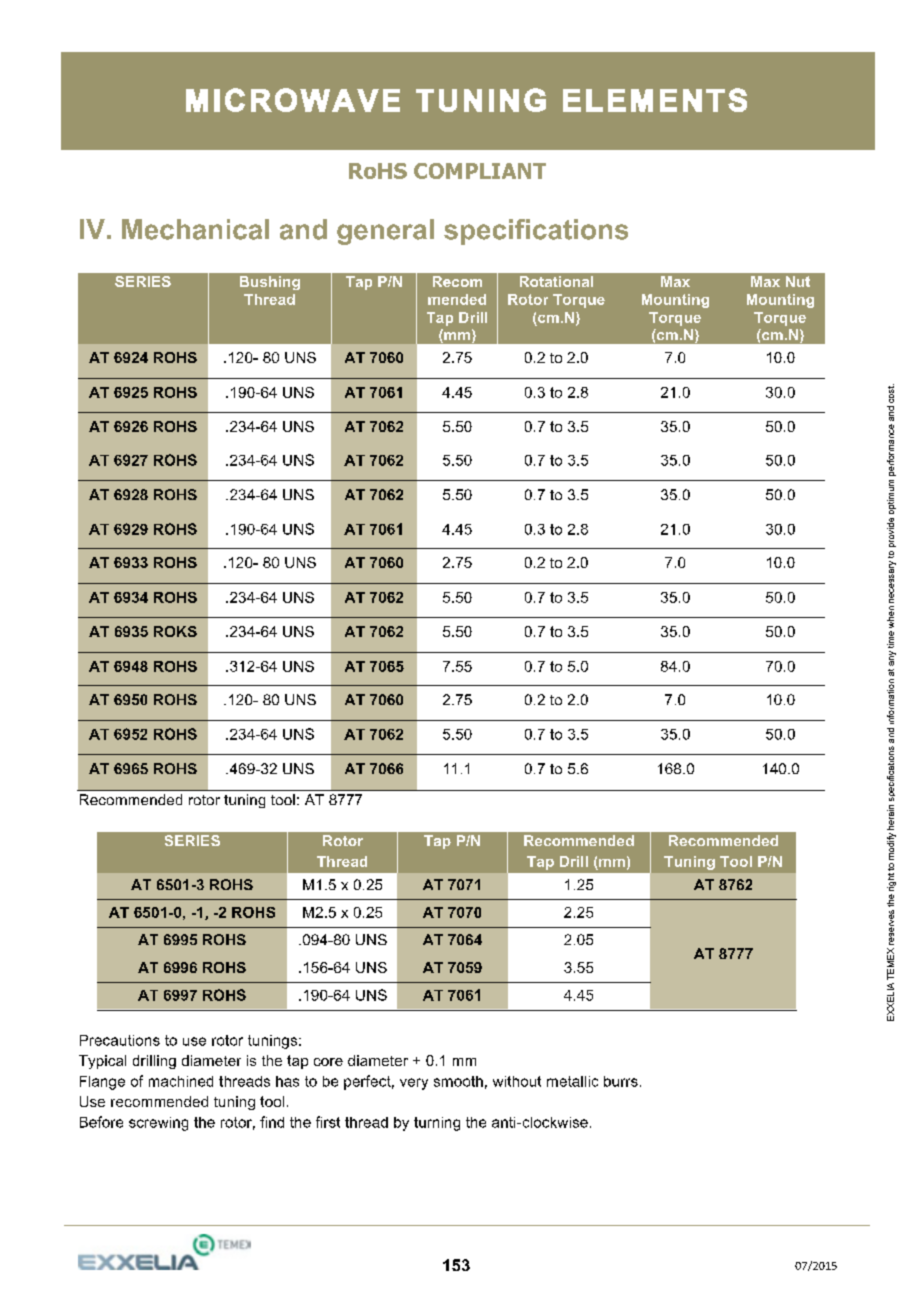 This screenshot has height=1308, width=924. What do you see at coordinates (181, 1081) in the screenshot?
I see `machined` at bounding box center [181, 1081].
